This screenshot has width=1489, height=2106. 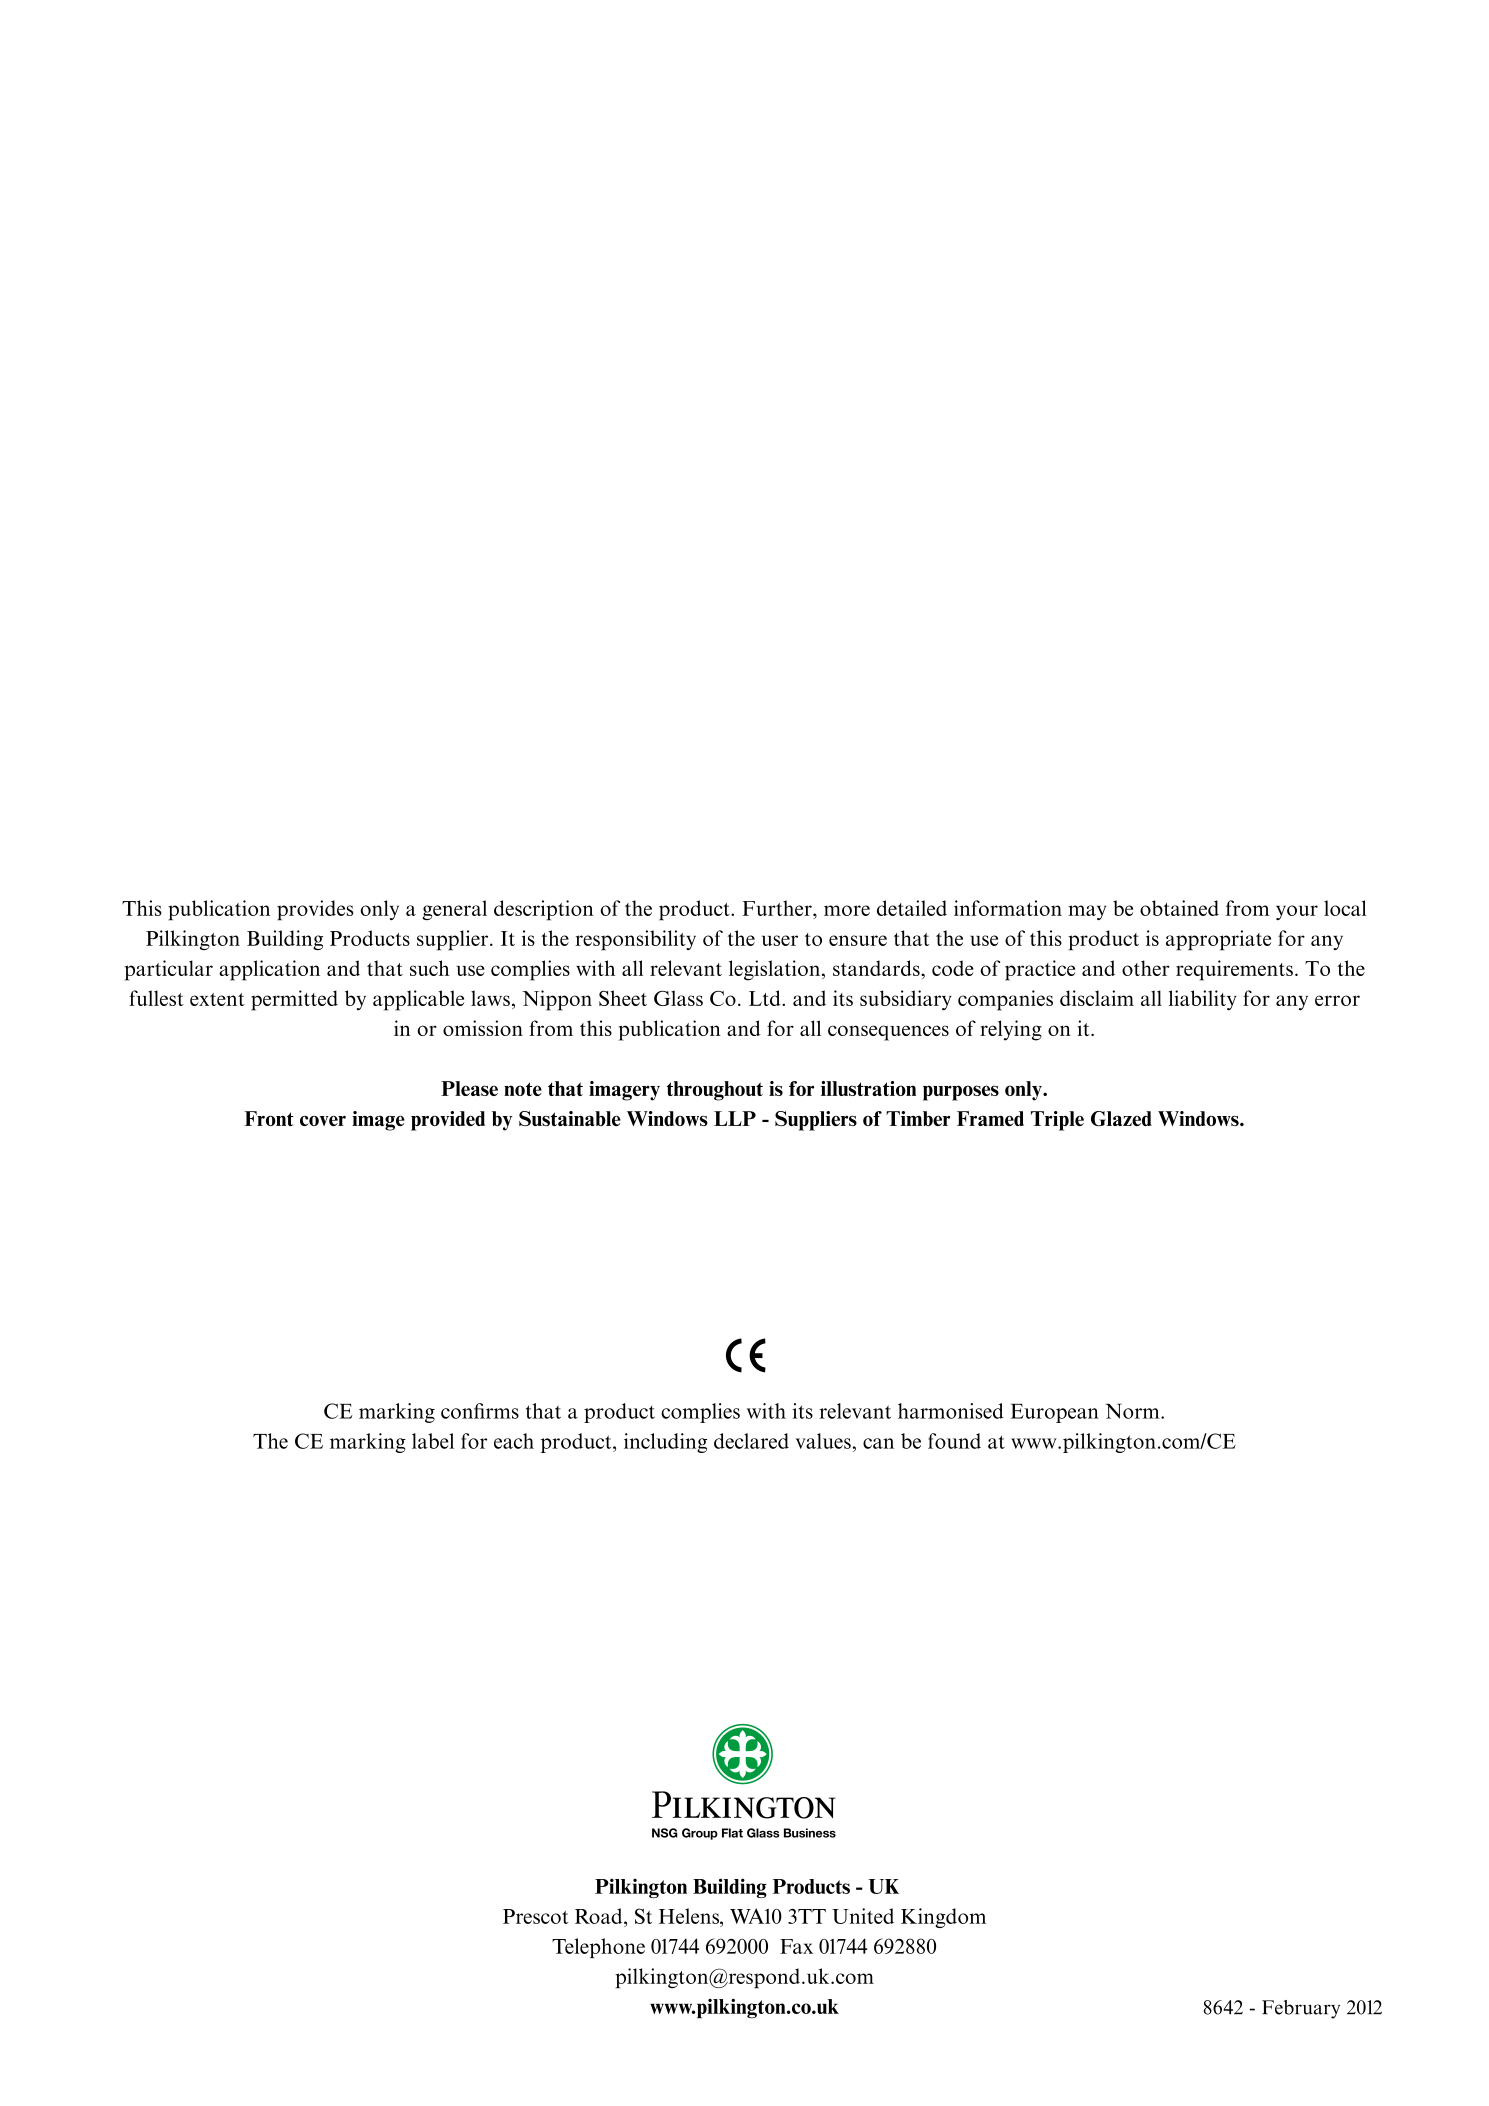 What do you see at coordinates (735, 1118) in the screenshot?
I see `LLP` at bounding box center [735, 1118].
